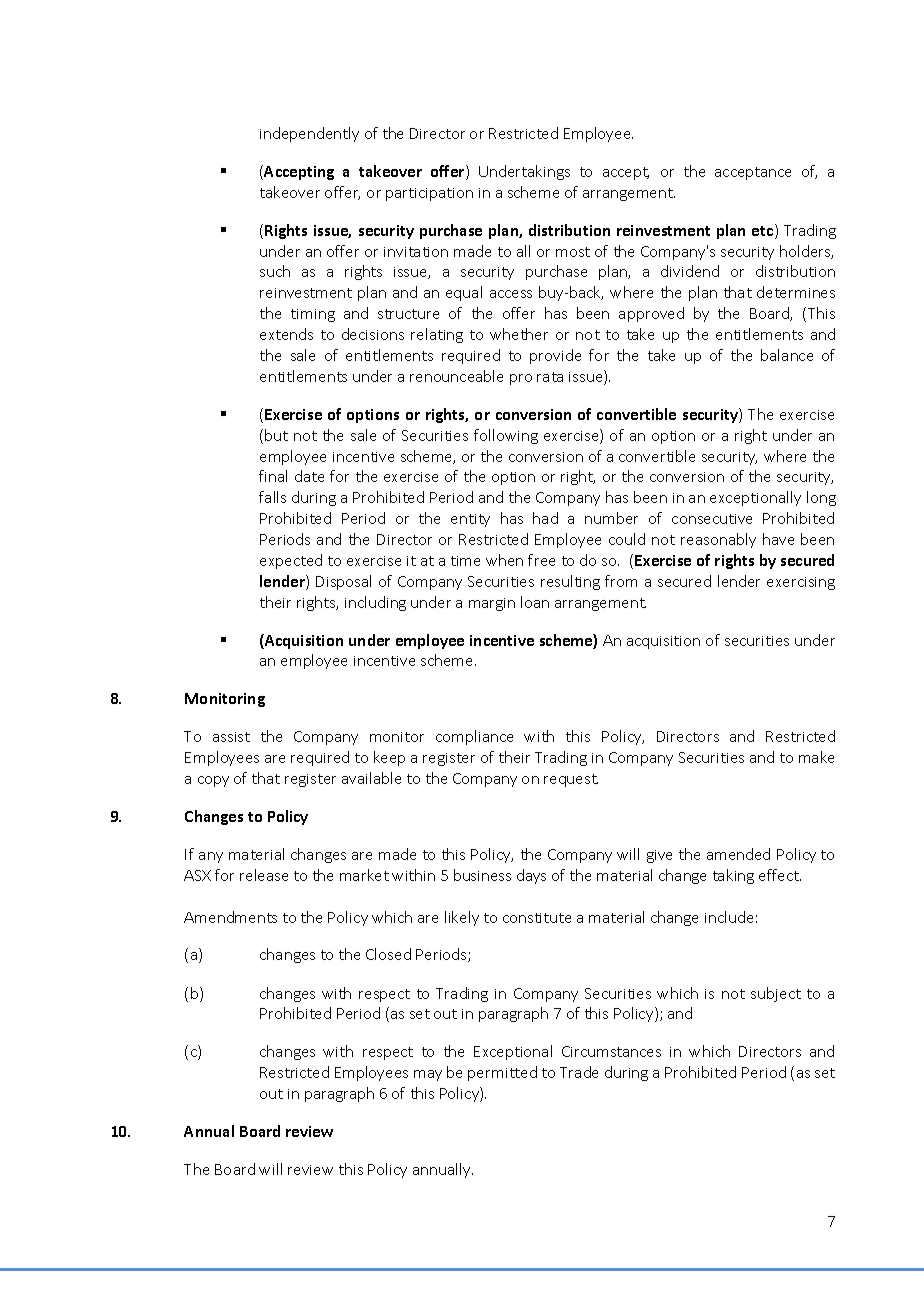 This screenshot has width=924, height=1308. What do you see at coordinates (286, 334) in the screenshot?
I see `extends` at bounding box center [286, 334].
